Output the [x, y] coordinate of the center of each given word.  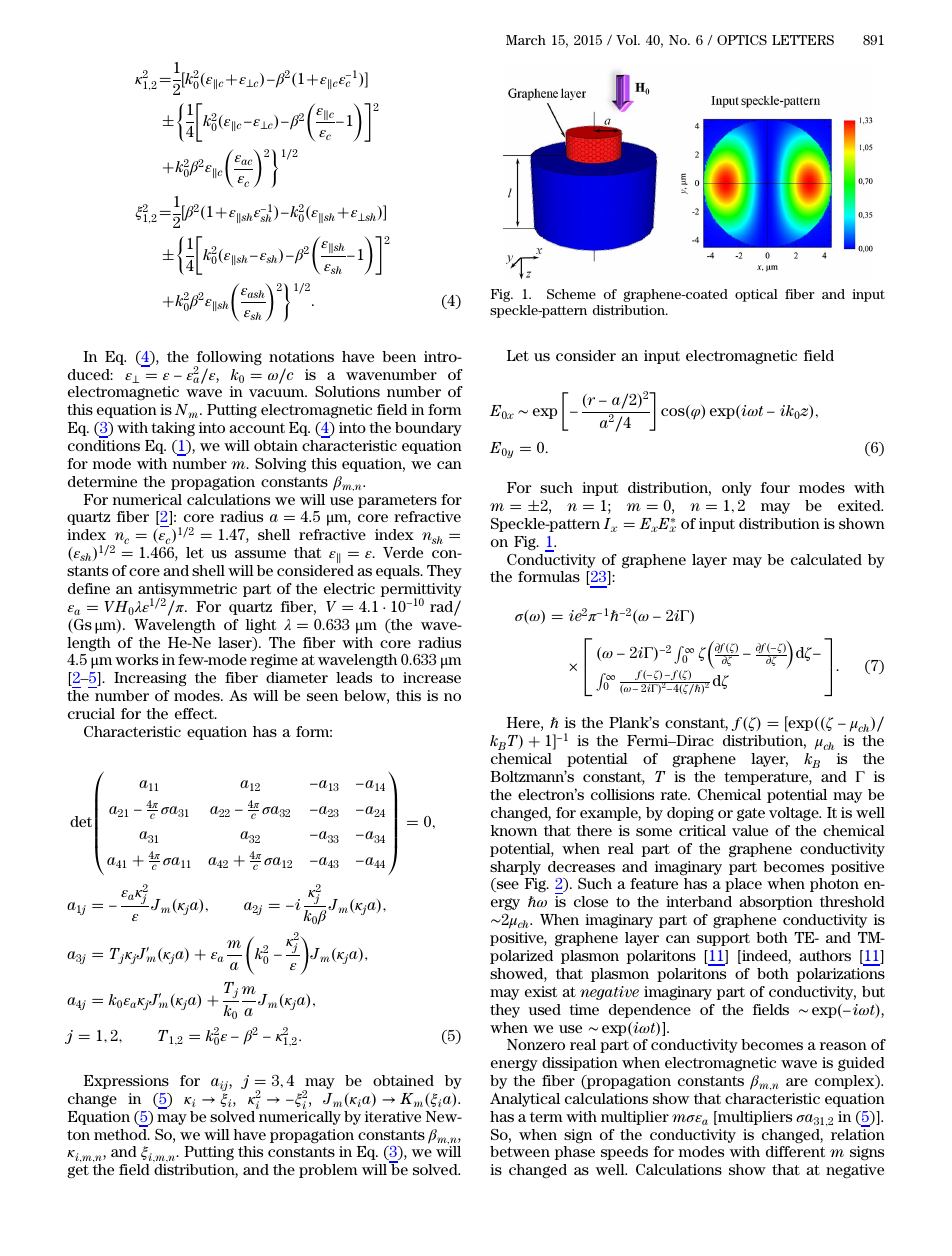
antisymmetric [187, 591]
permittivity [421, 591]
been [399, 356]
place [743, 885]
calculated [826, 559]
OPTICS [742, 40]
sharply [515, 868]
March [526, 40]
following [228, 359]
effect [195, 713]
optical [756, 295]
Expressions [126, 1082]
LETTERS [803, 40]
